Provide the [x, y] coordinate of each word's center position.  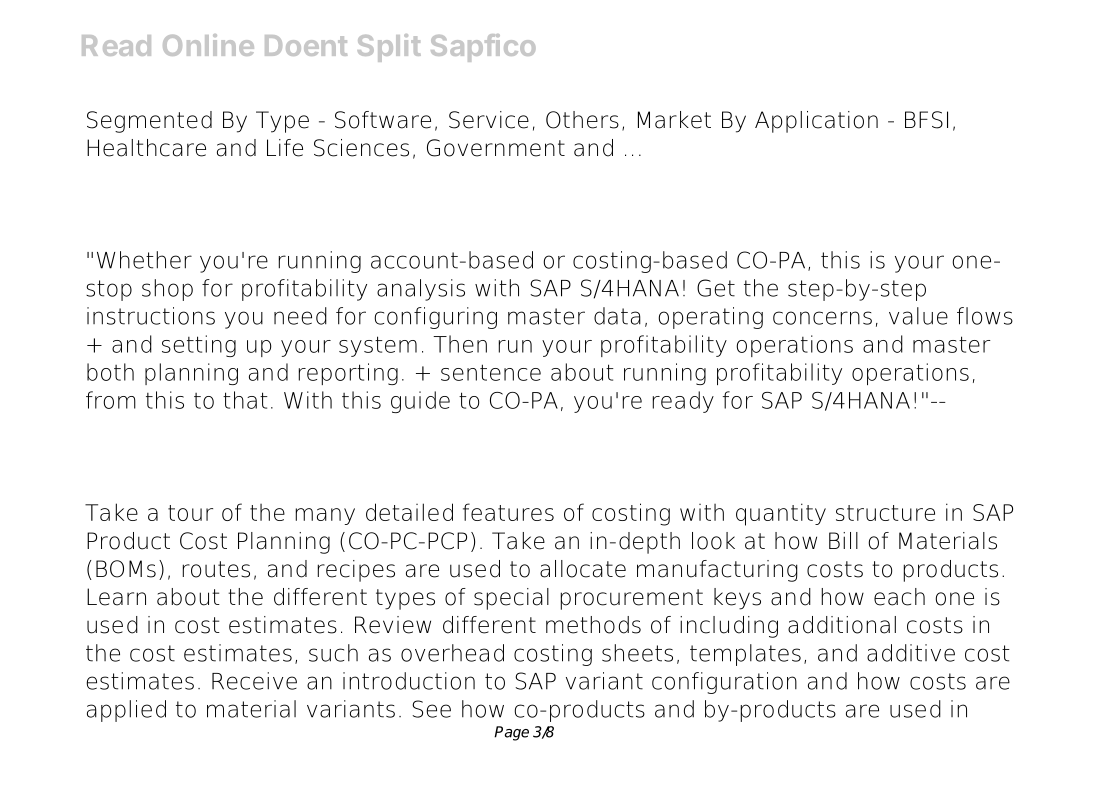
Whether [144, 260]
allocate [583, 569]
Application [816, 122]
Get [716, 288]
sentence [491, 372]
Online [208, 45]
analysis [421, 290]
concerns [822, 318]
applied [126, 711]
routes [216, 569]
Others [582, 120]
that [245, 400]
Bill [843, 540]
